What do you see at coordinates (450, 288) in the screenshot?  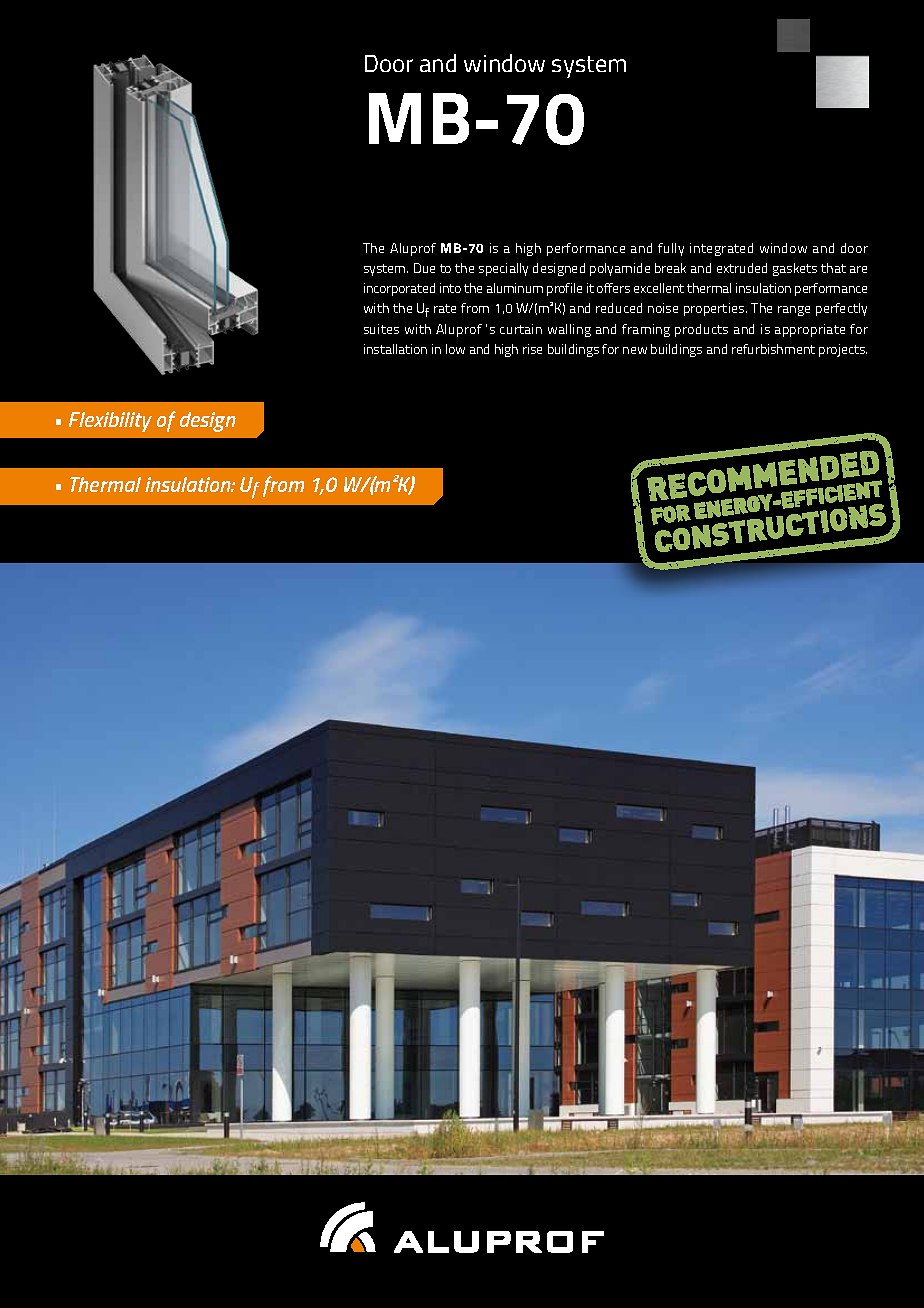 I see `into` at bounding box center [450, 288].
